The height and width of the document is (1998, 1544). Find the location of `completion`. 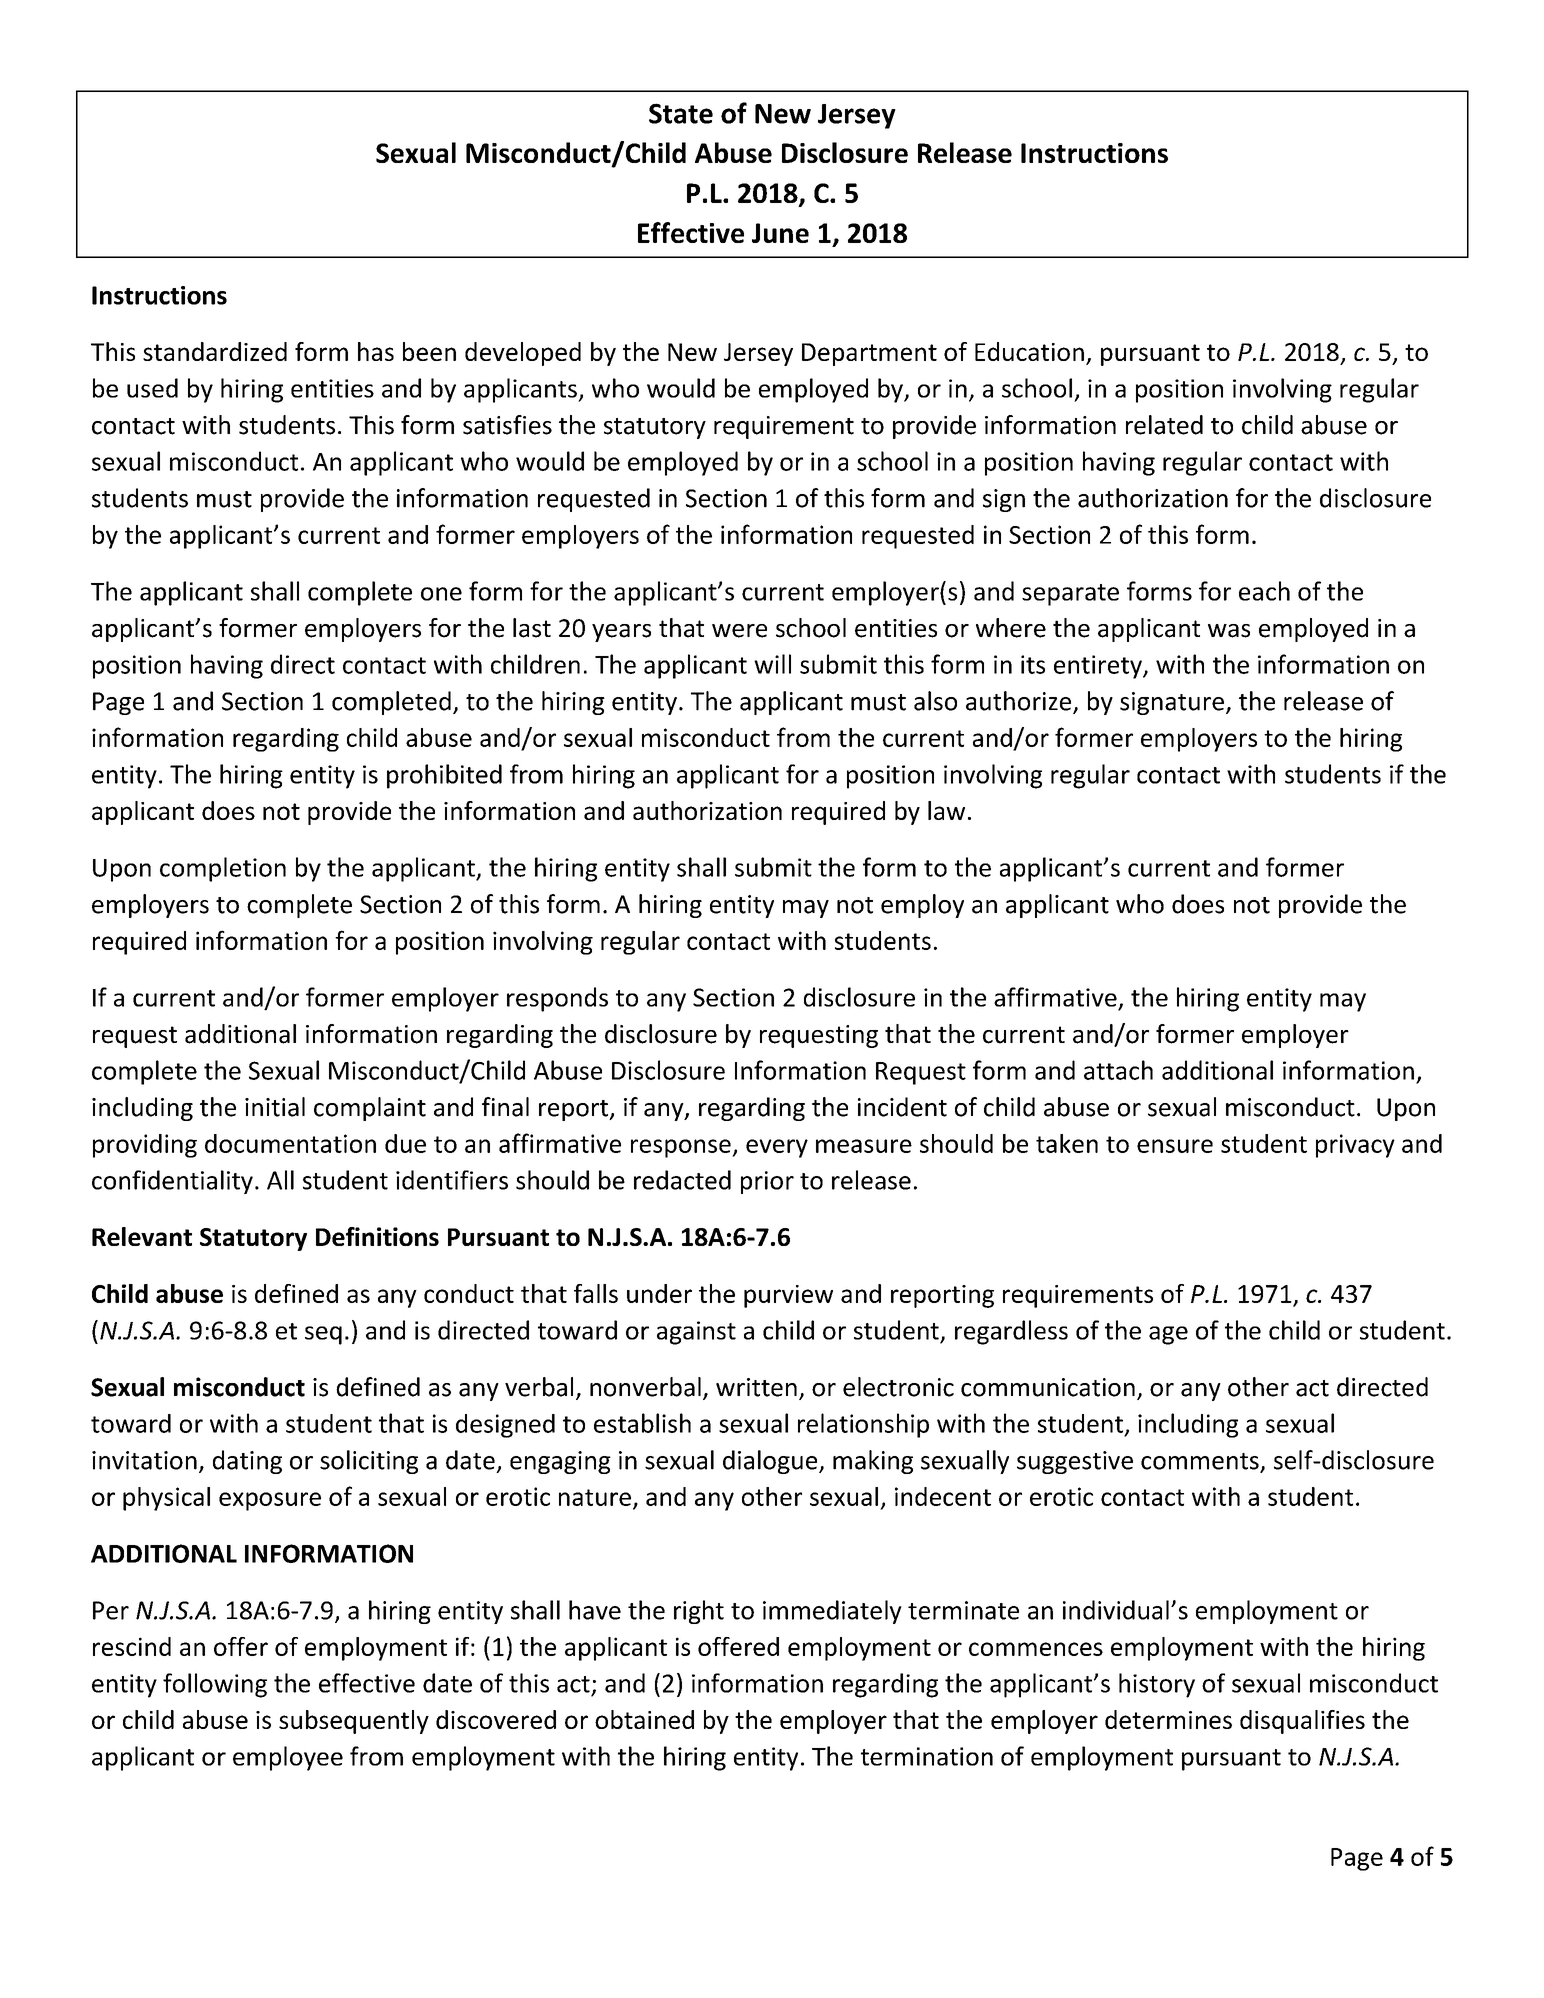

completion is located at coordinates (223, 869).
